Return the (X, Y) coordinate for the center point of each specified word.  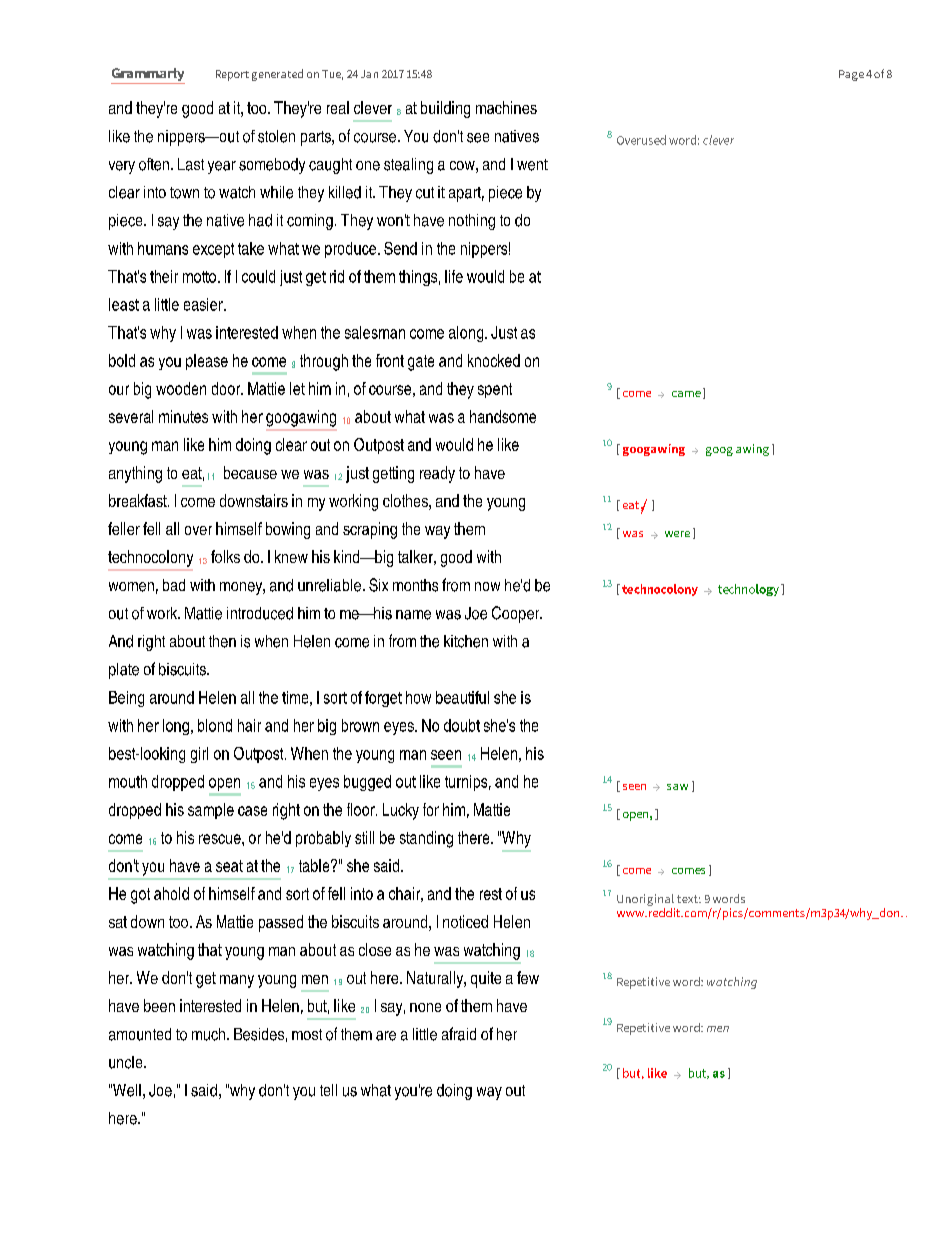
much (208, 1034)
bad (174, 585)
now (487, 586)
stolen (276, 136)
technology (748, 590)
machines (506, 107)
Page (851, 75)
